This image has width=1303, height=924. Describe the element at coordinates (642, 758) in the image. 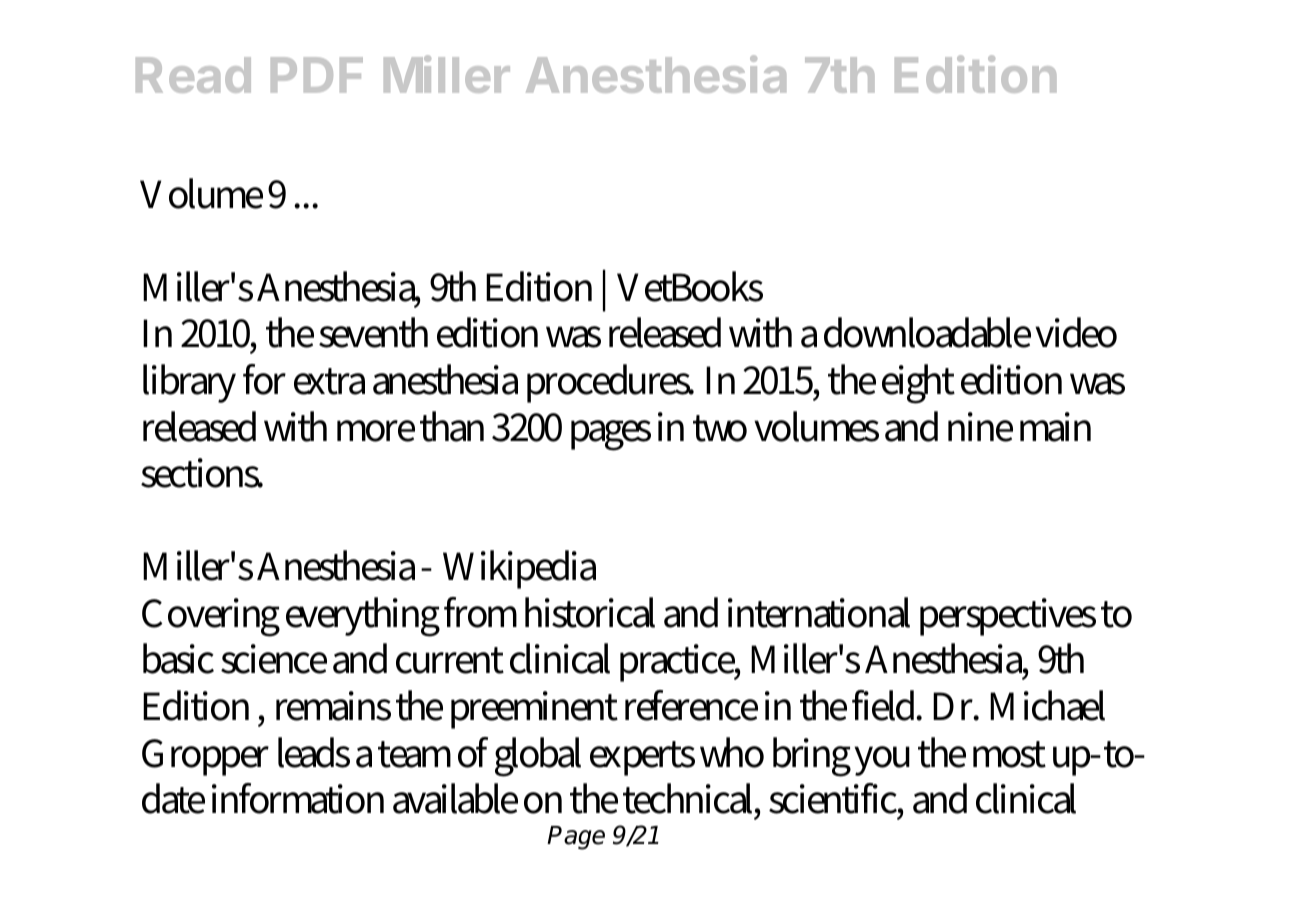

I see `experts` at that location.
